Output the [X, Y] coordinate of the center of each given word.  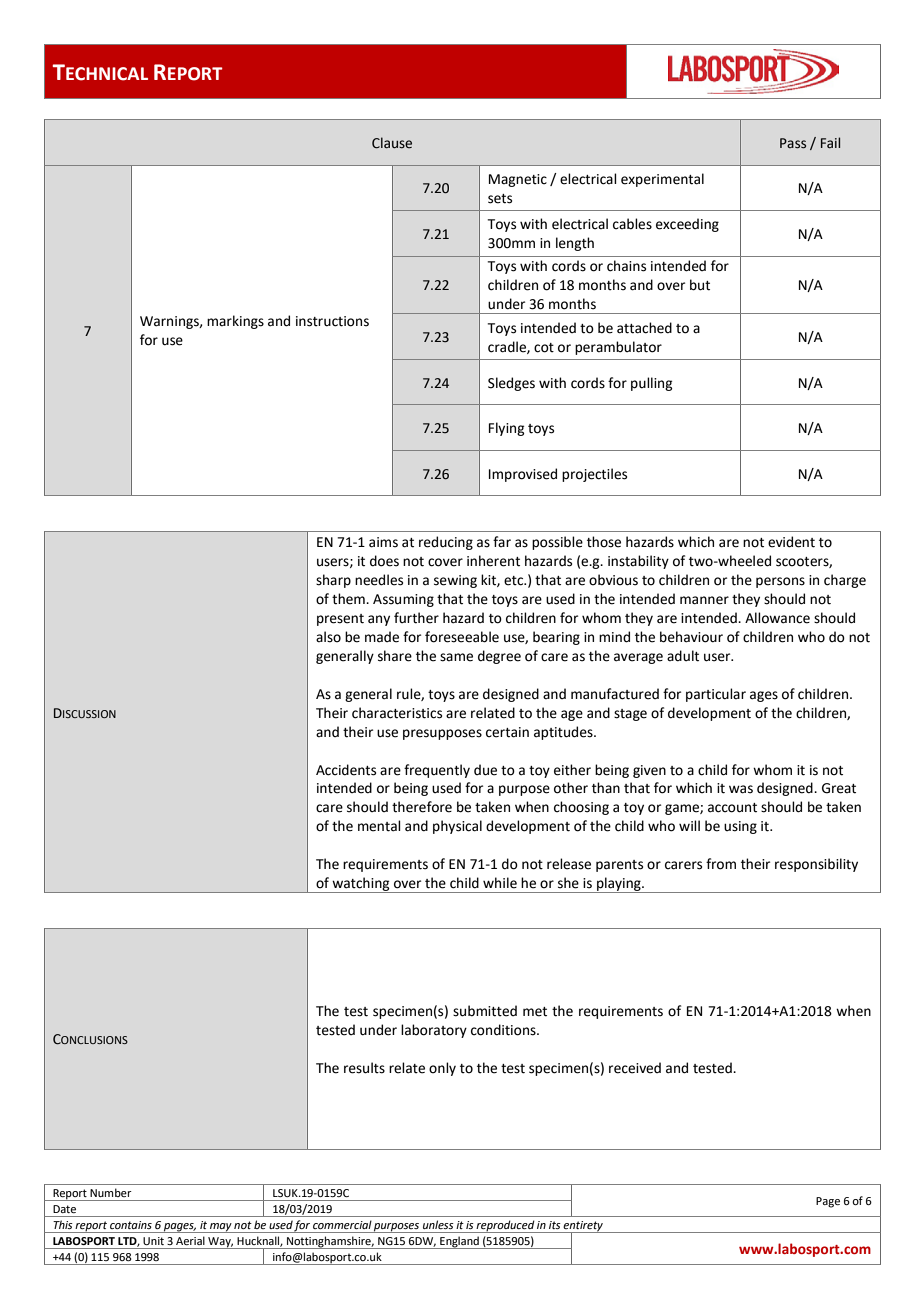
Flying [506, 429]
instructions [332, 321]
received [635, 1068]
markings [235, 322]
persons [780, 582]
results [364, 1068]
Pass [793, 143]
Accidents [346, 770]
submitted [485, 1011]
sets [500, 199]
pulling [651, 384]
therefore [422, 807]
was [741, 789]
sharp [333, 581]
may [221, 1228]
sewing [455, 581]
